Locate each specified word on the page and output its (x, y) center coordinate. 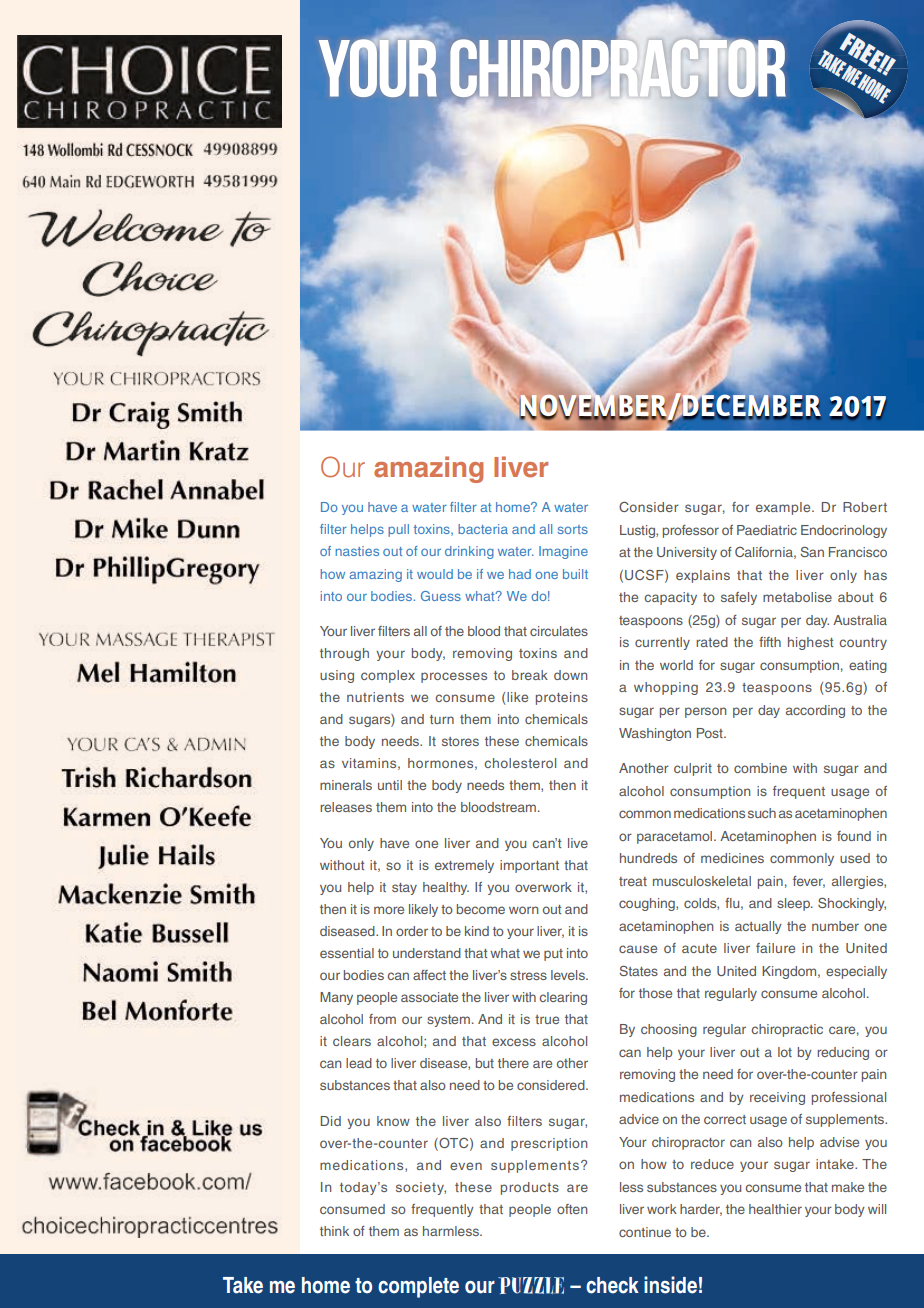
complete (418, 1287)
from (382, 1019)
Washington (655, 734)
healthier (775, 1209)
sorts (573, 529)
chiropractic (787, 1030)
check (612, 1285)
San (812, 552)
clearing (563, 998)
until (390, 785)
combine (760, 768)
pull (398, 530)
